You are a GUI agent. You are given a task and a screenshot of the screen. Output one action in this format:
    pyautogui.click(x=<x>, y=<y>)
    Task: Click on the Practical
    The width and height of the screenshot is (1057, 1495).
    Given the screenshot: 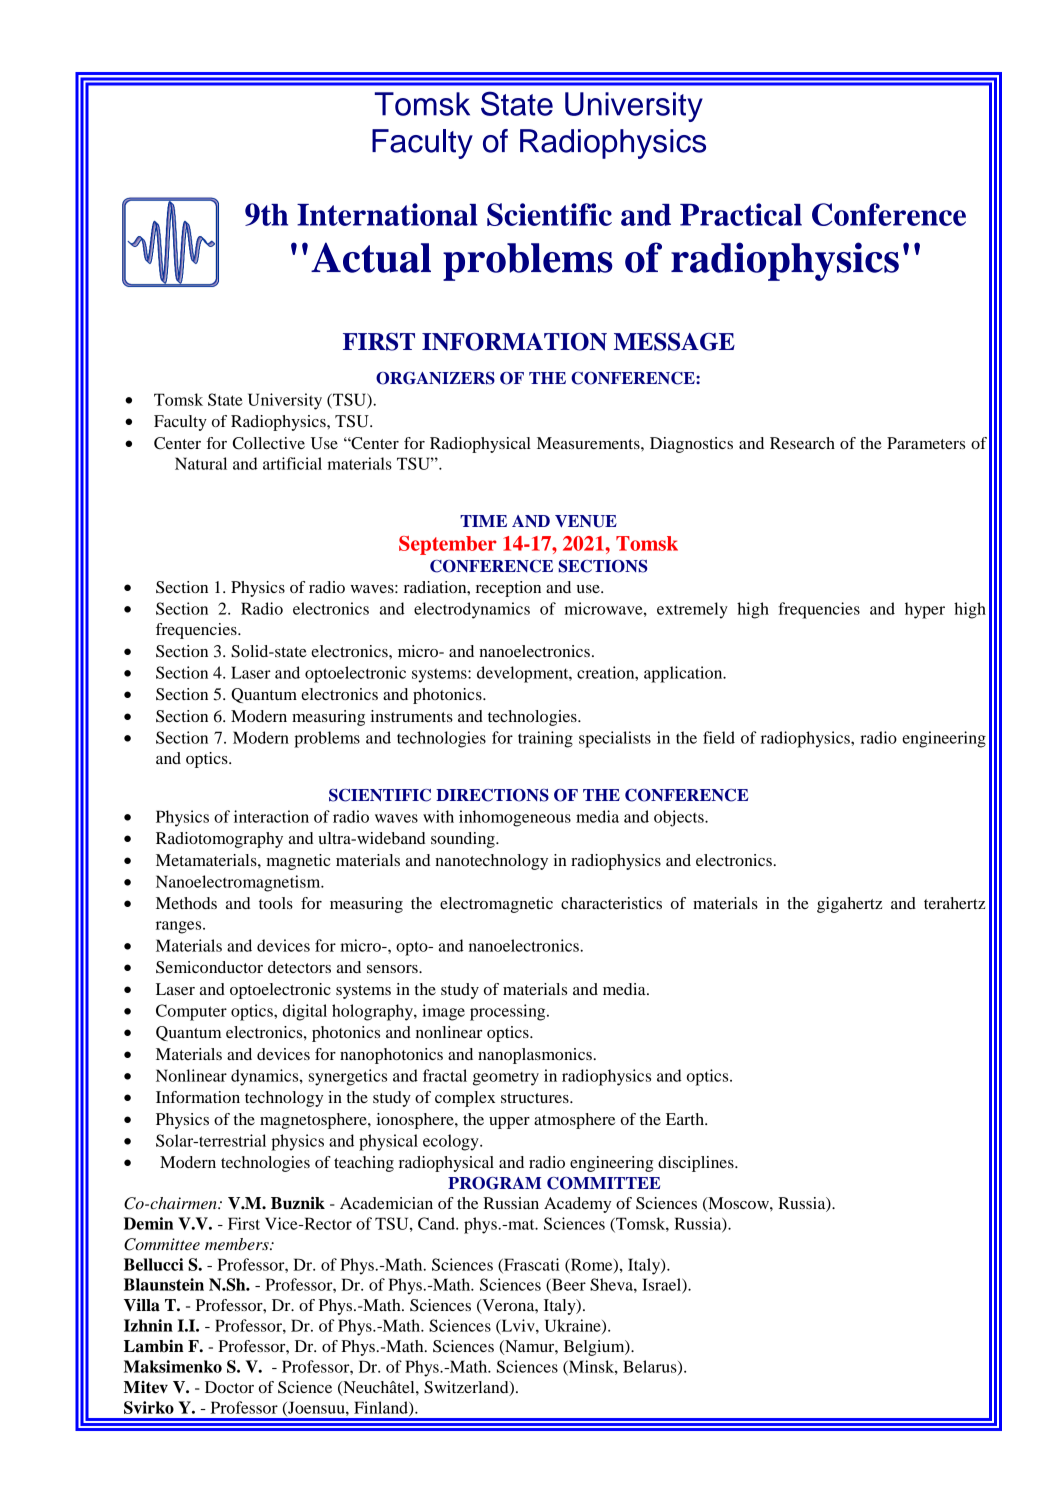 What is the action you would take?
    pyautogui.click(x=741, y=214)
